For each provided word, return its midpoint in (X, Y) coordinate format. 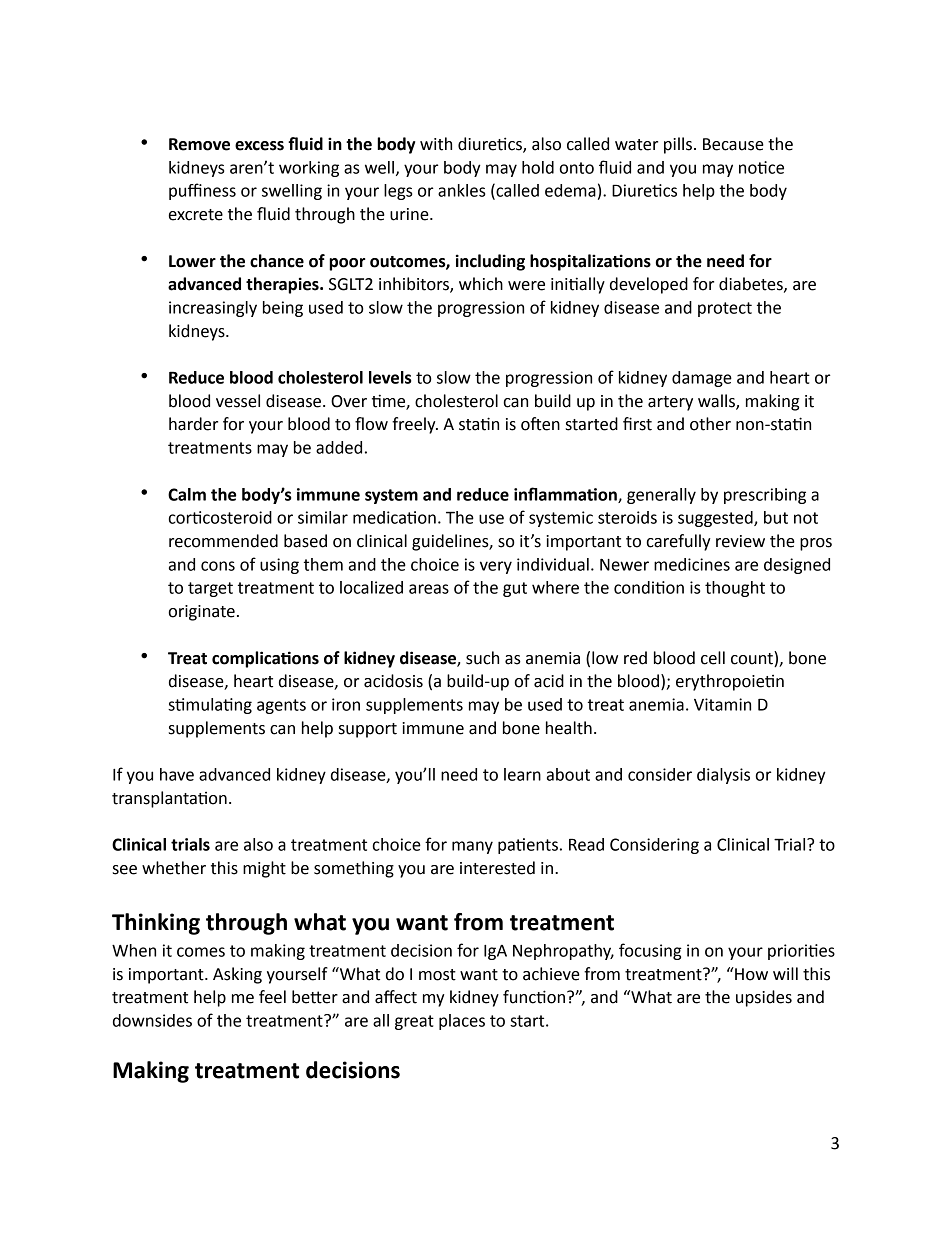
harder (193, 424)
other (710, 424)
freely (415, 425)
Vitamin (722, 704)
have (177, 774)
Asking (237, 975)
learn (522, 774)
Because (733, 144)
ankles (462, 190)
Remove (199, 144)
